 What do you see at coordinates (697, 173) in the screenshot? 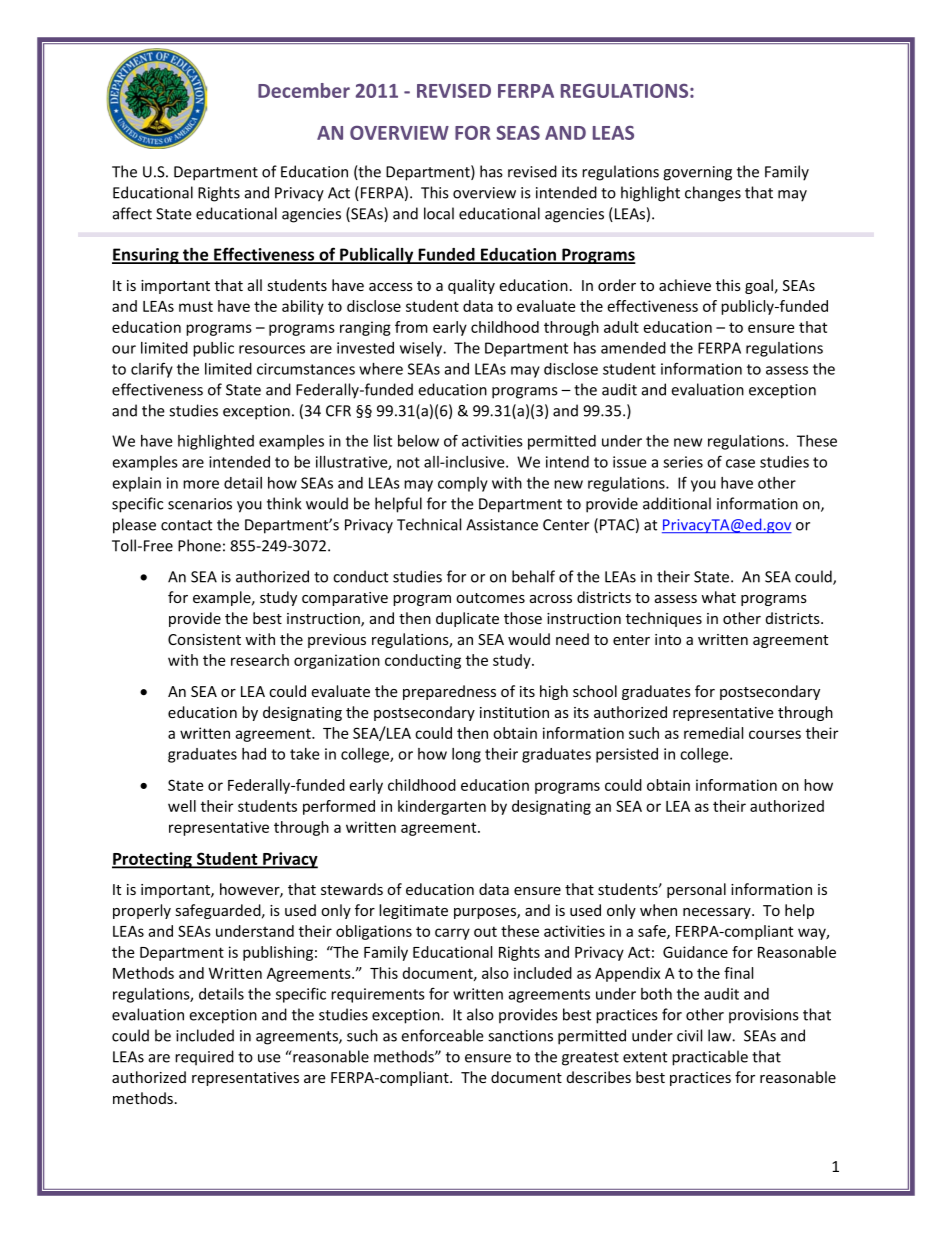
I see `governing` at bounding box center [697, 173].
